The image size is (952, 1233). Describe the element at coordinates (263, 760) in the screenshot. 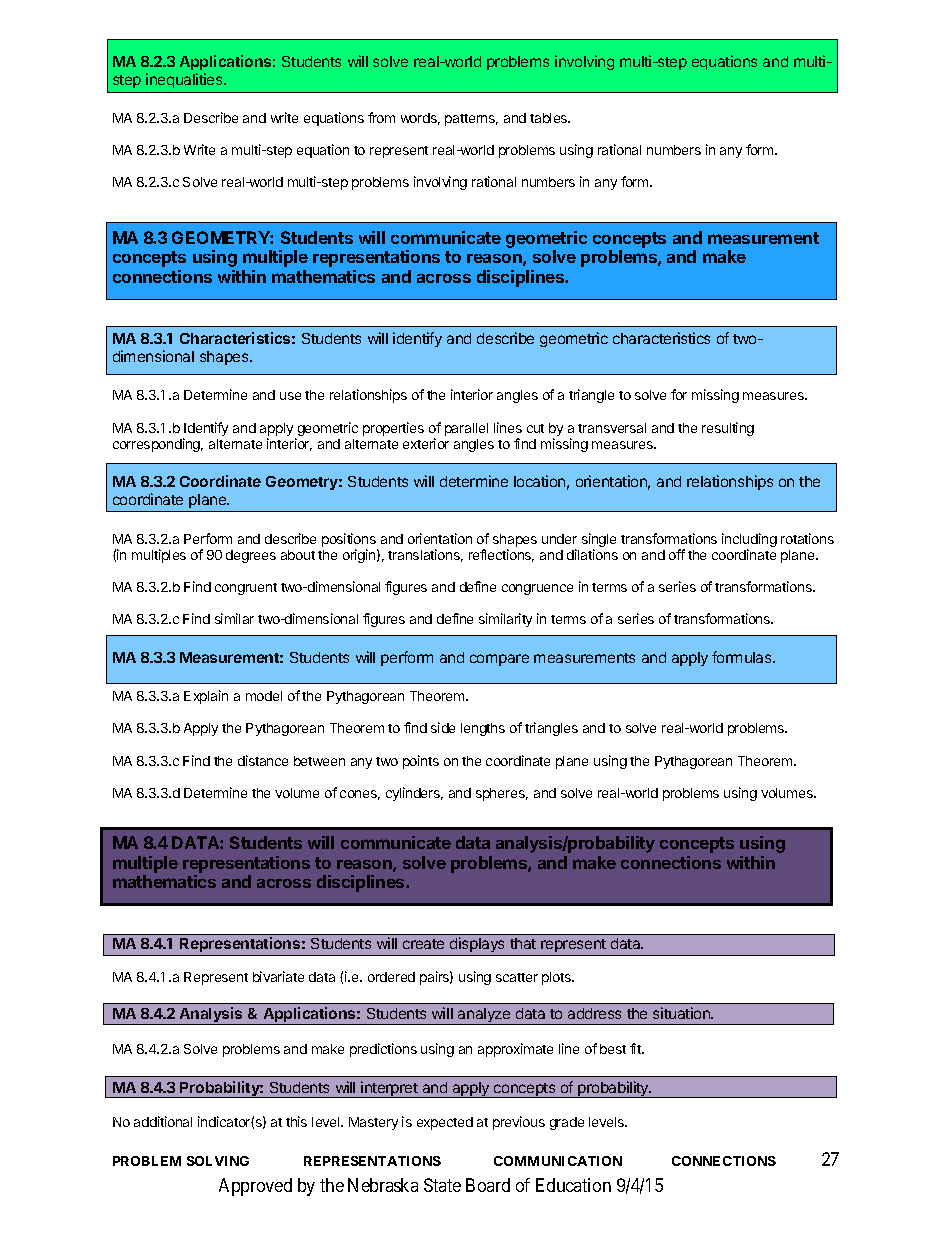

I see `distance` at that location.
